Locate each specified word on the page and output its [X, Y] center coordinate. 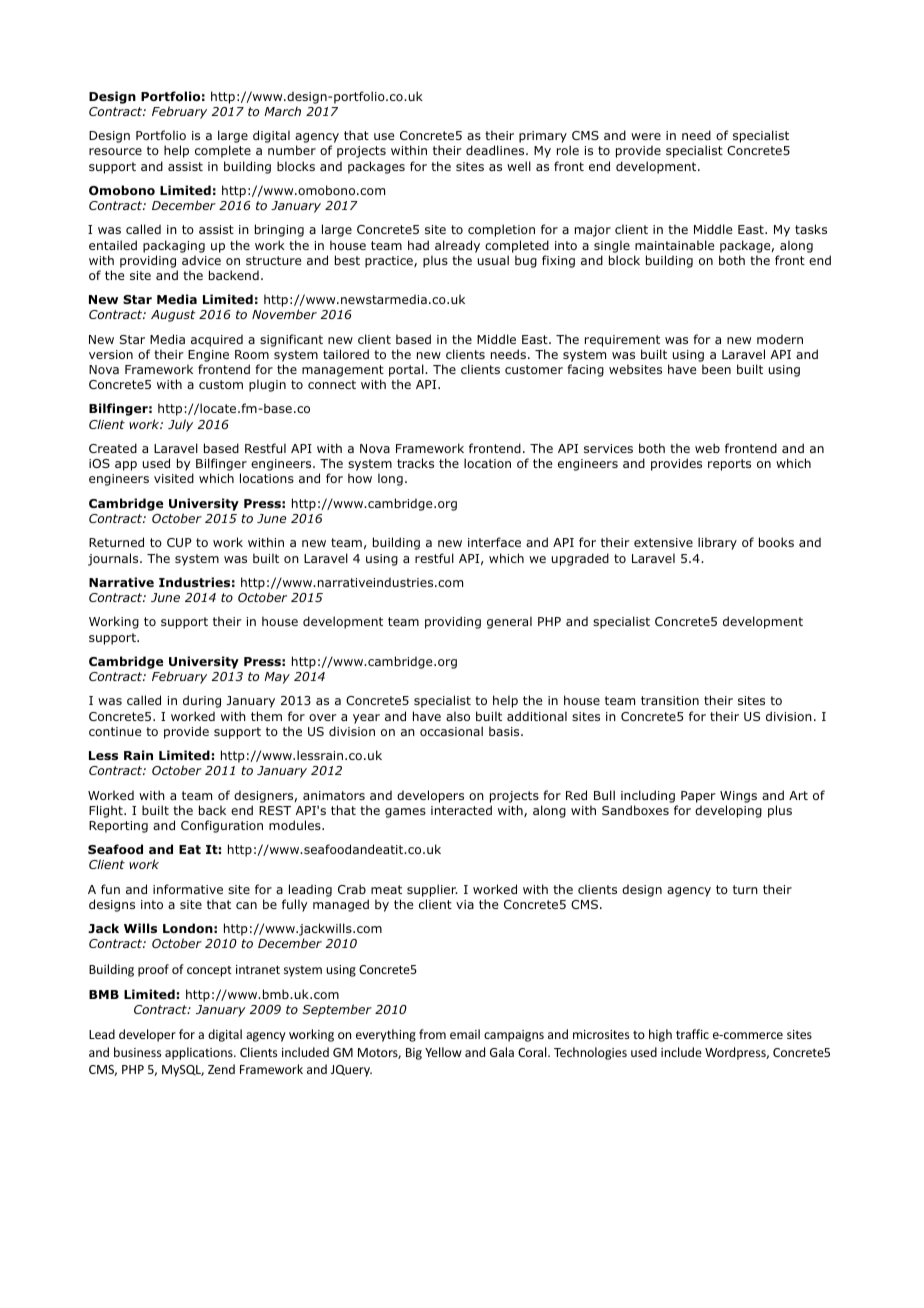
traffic [692, 1034]
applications [200, 1053]
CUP [179, 542]
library [717, 543]
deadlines [496, 150]
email [465, 1034]
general [509, 622]
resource [115, 151]
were [646, 136]
